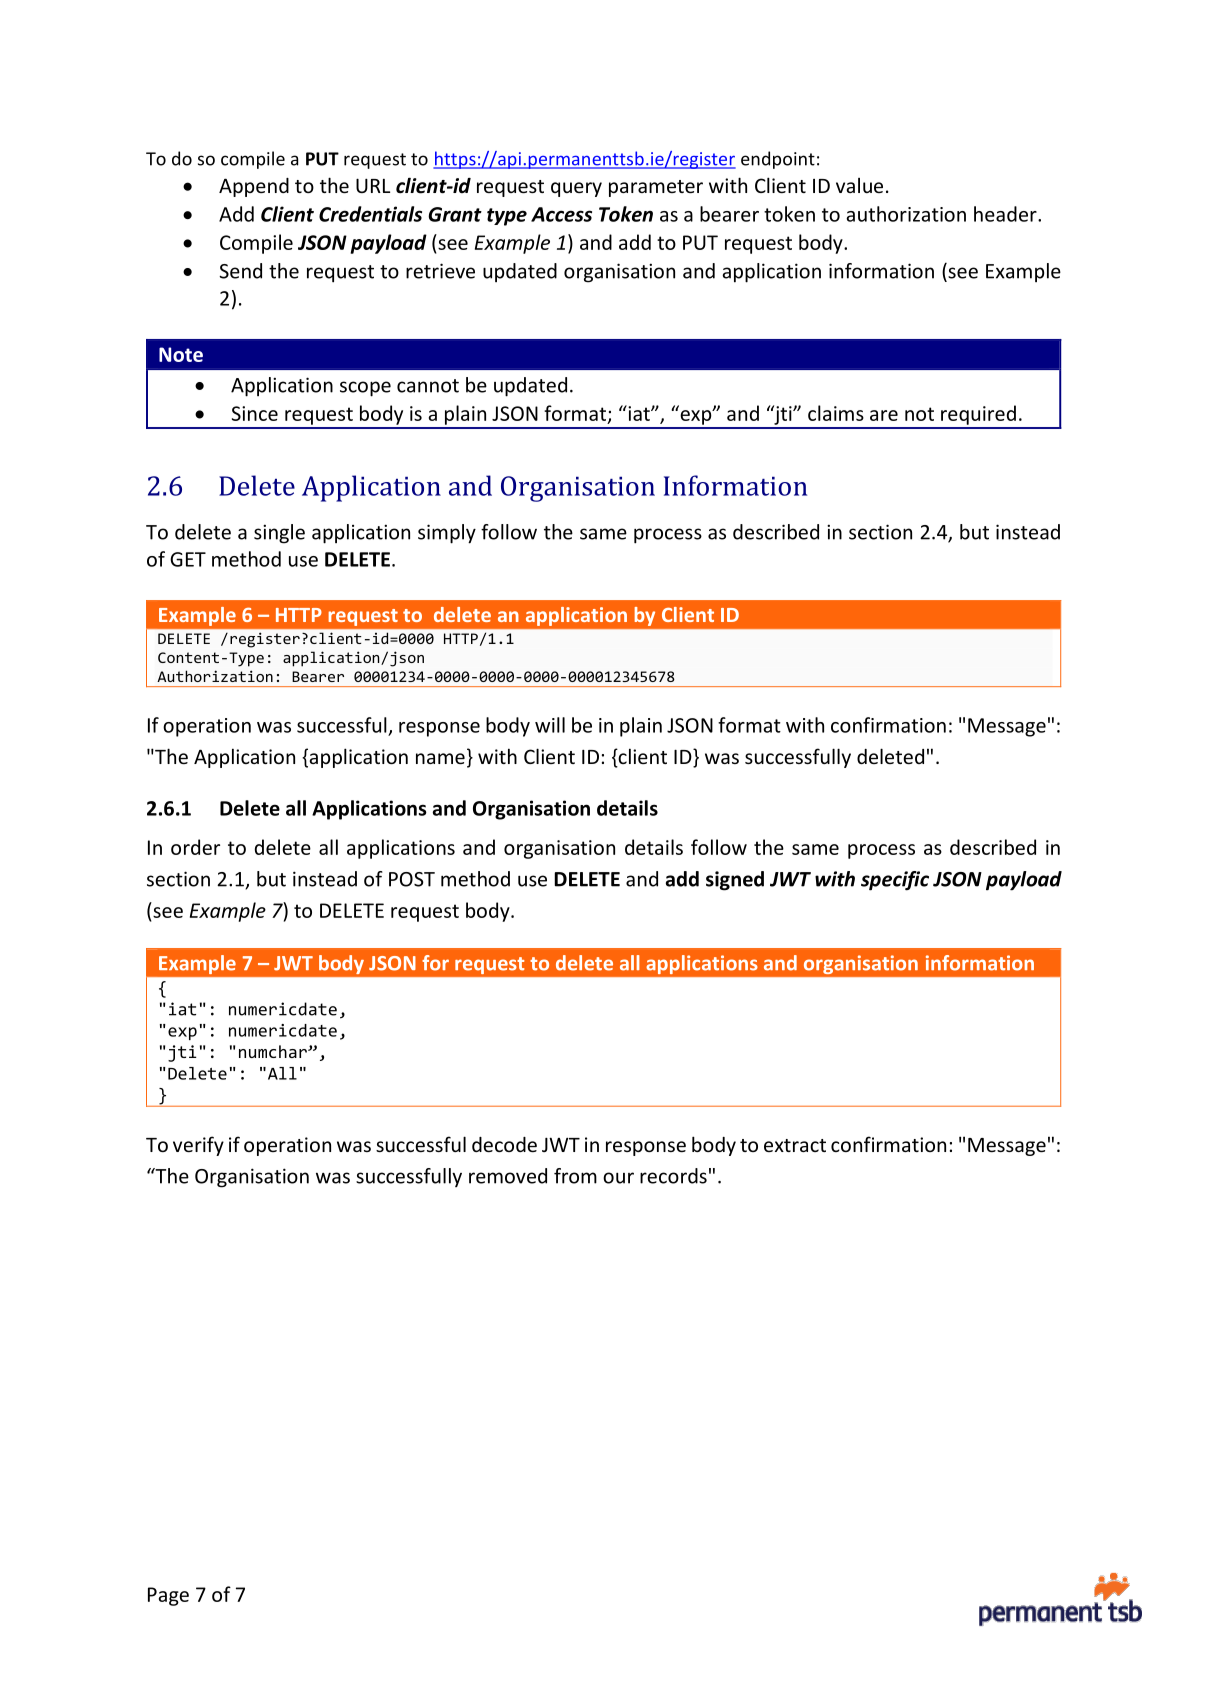 This page has height=1707, width=1207. I want to click on single, so click(279, 534).
